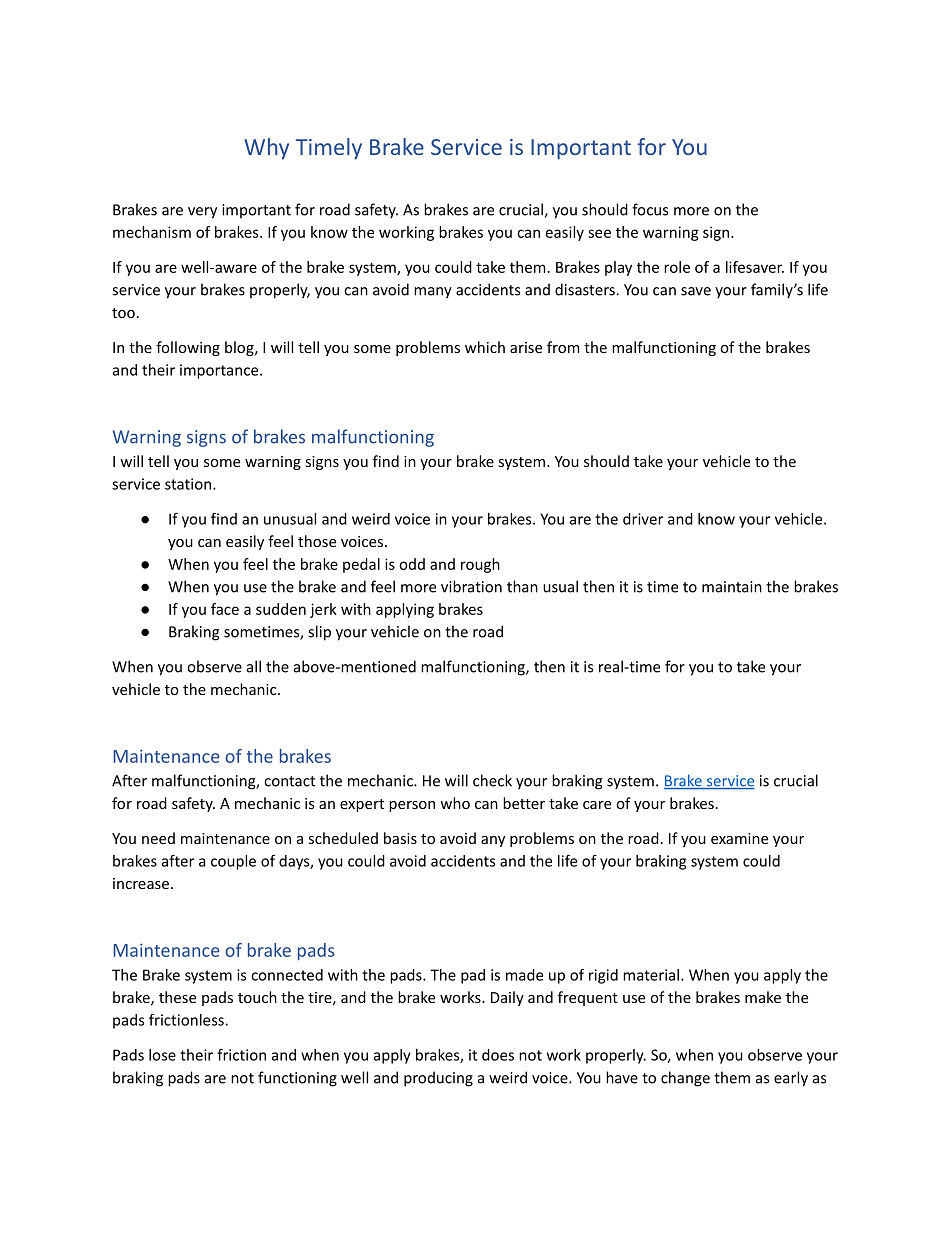 This screenshot has width=952, height=1233. What do you see at coordinates (599, 233) in the screenshot?
I see `see` at bounding box center [599, 233].
